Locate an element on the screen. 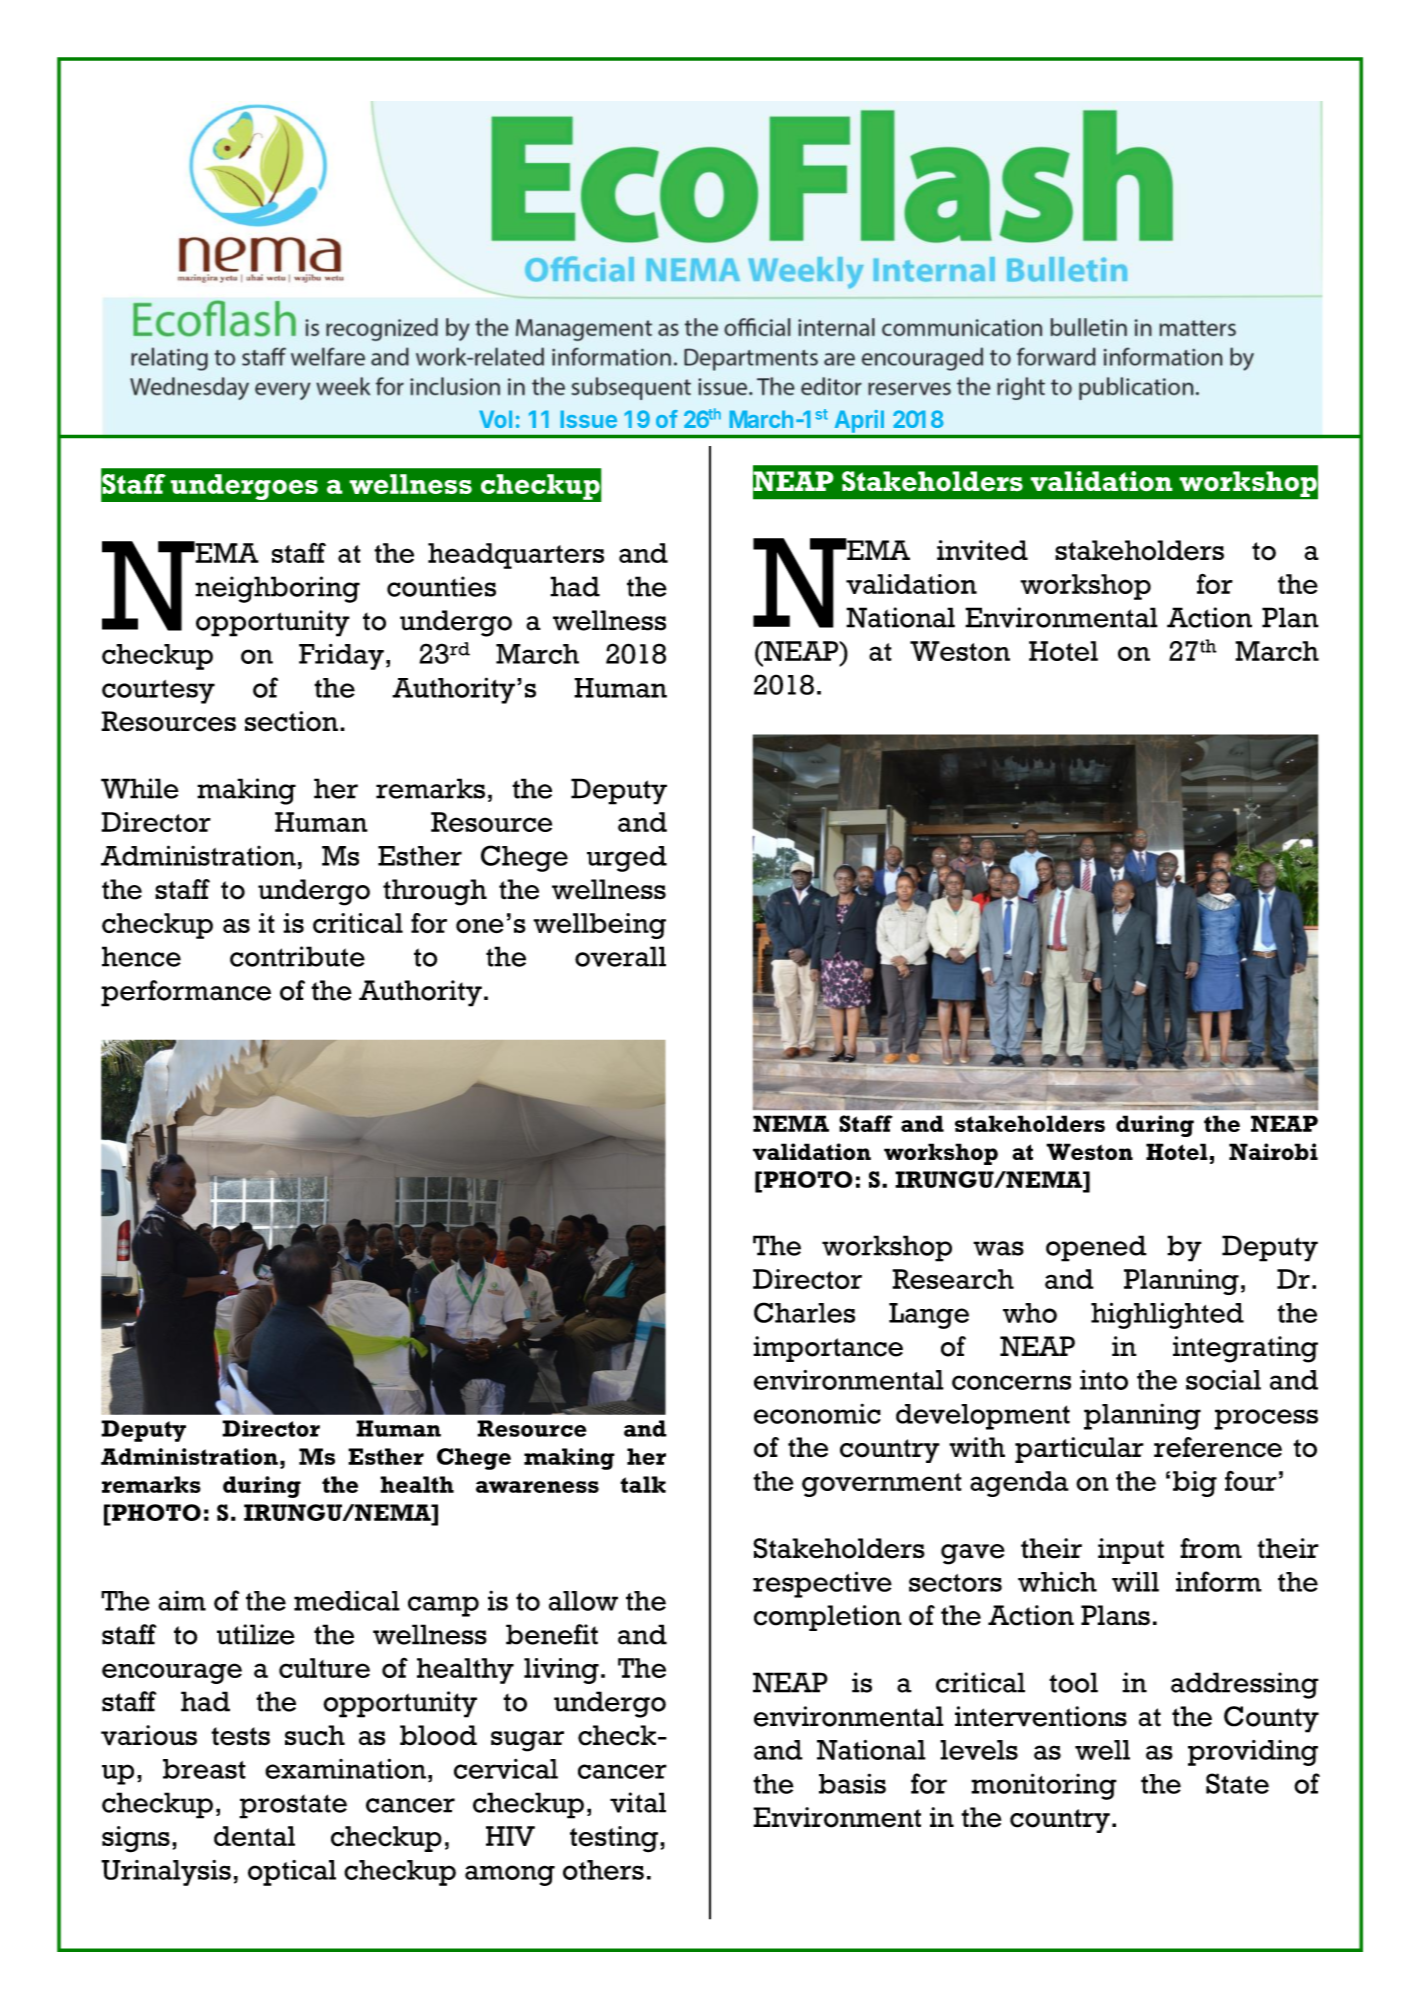 Image resolution: width=1420 pixels, height=2009 pixels. Issue is located at coordinates (588, 419).
